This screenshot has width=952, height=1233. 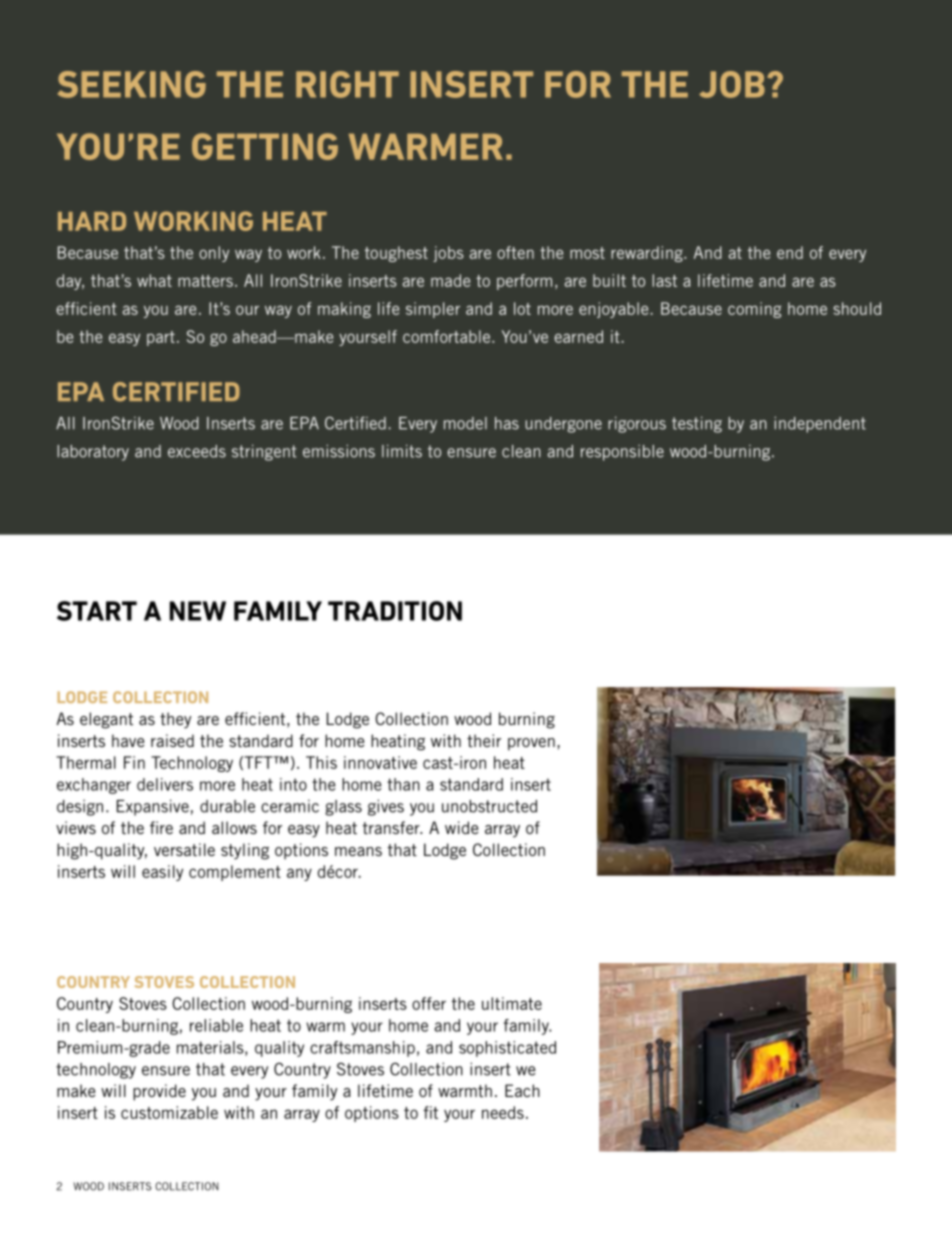 What do you see at coordinates (465, 423) in the screenshot?
I see `model` at bounding box center [465, 423].
